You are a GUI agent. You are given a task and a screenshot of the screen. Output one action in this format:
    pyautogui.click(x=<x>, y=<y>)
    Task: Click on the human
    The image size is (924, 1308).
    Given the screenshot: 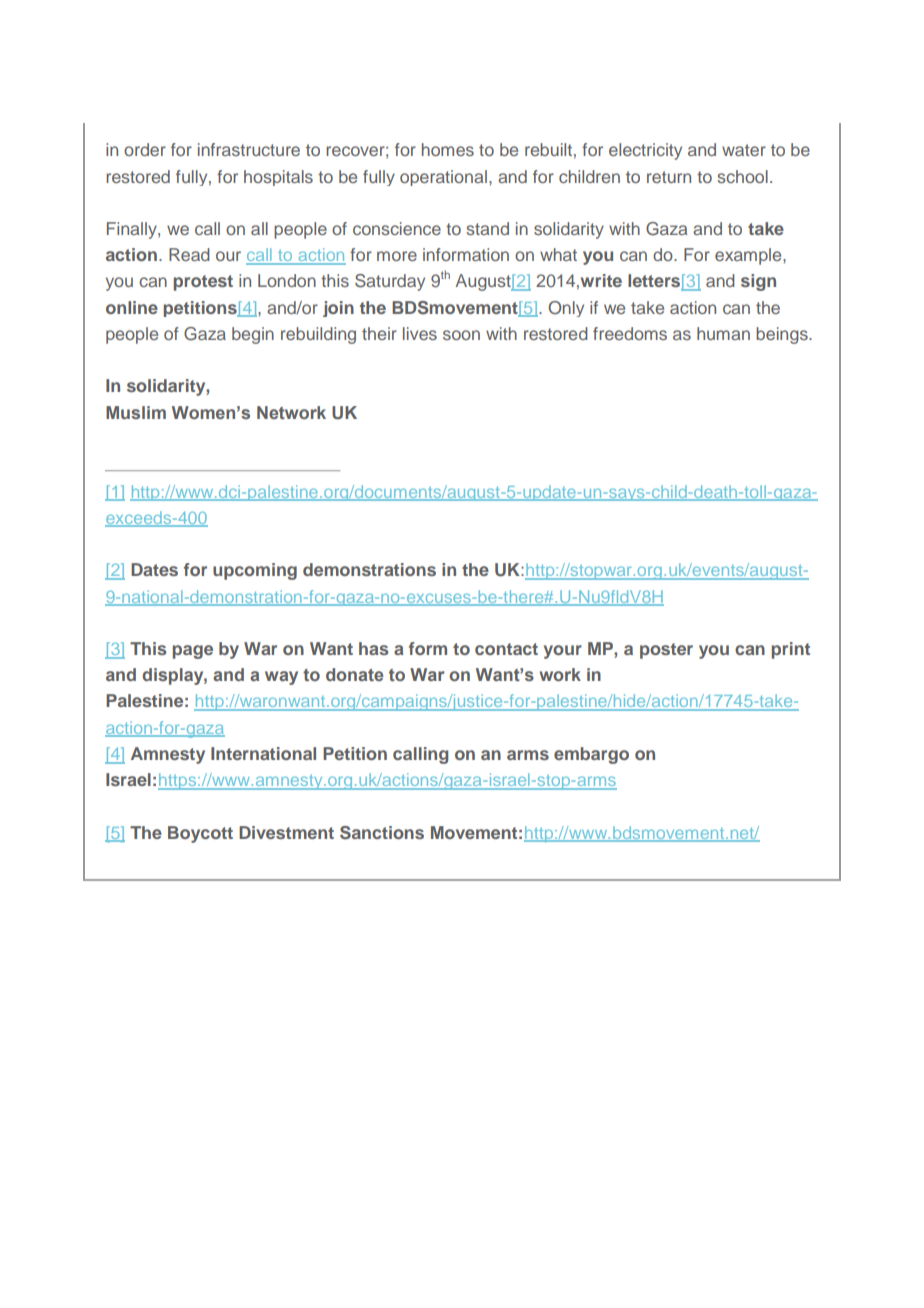 What is the action you would take?
    pyautogui.click(x=723, y=333)
